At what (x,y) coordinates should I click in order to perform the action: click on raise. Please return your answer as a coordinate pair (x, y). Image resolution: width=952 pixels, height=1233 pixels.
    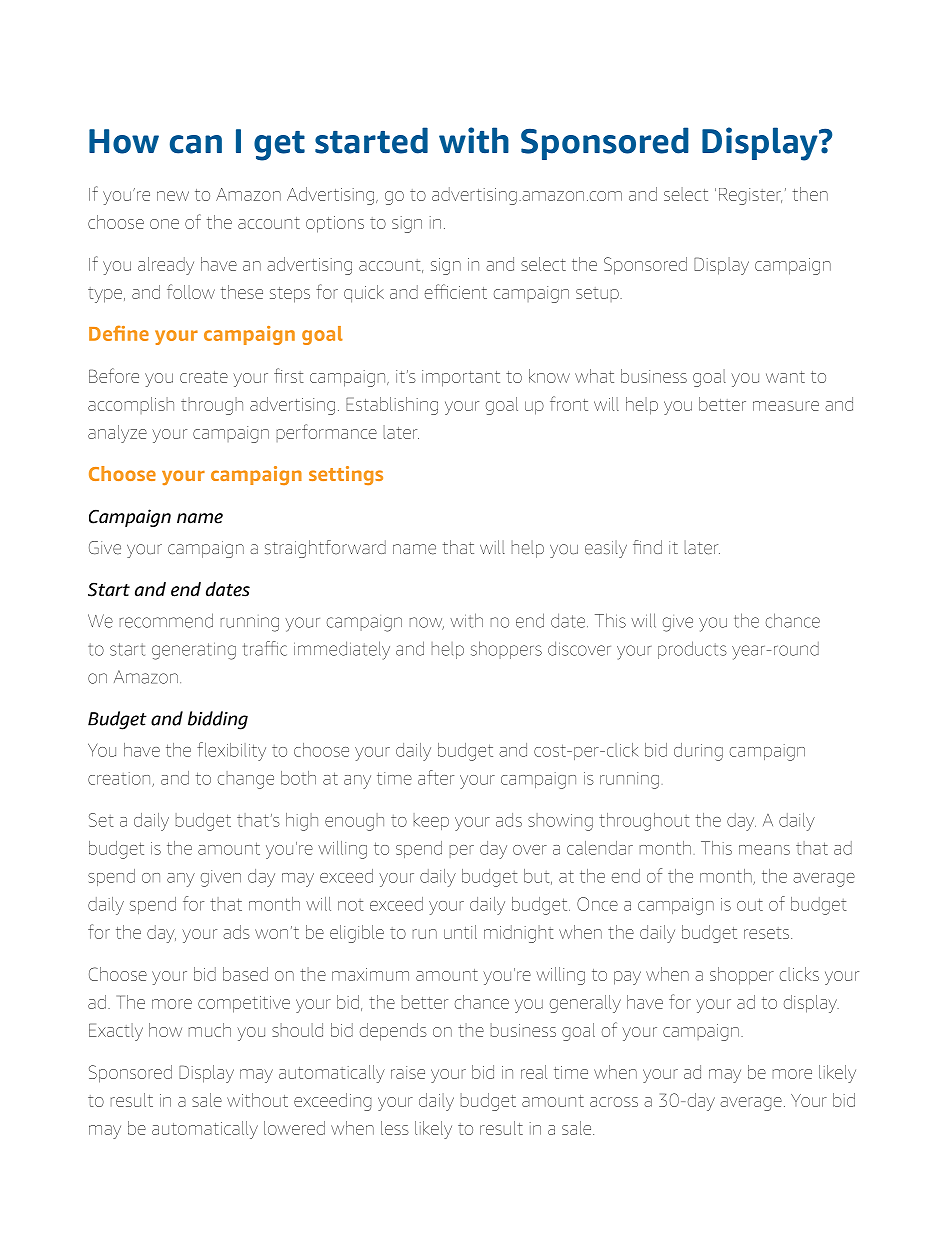
    Looking at the image, I should click on (408, 1072).
